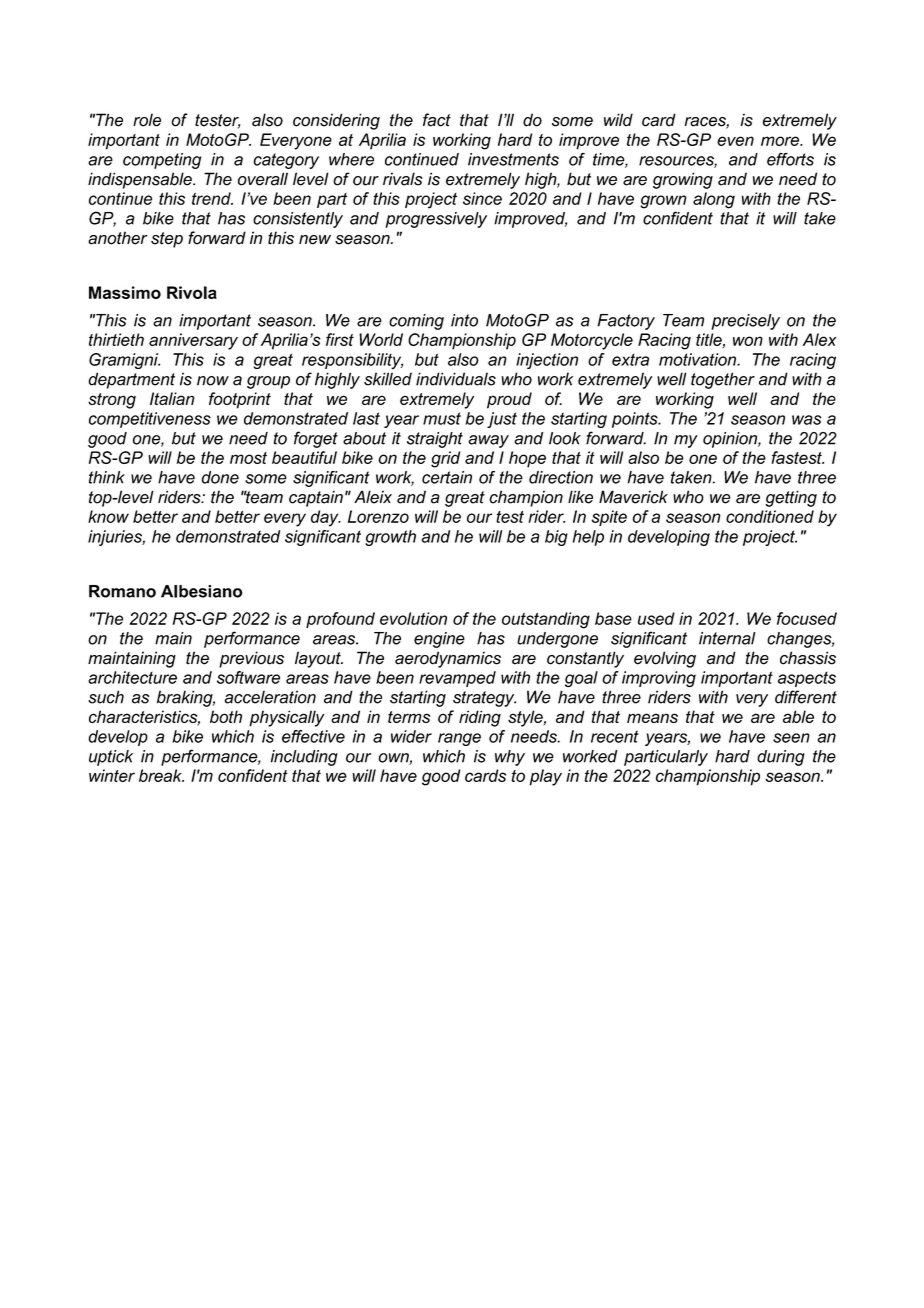 Image resolution: width=924 pixels, height=1308 pixels. Describe the element at coordinates (770, 516) in the document. I see `conditioned` at that location.
